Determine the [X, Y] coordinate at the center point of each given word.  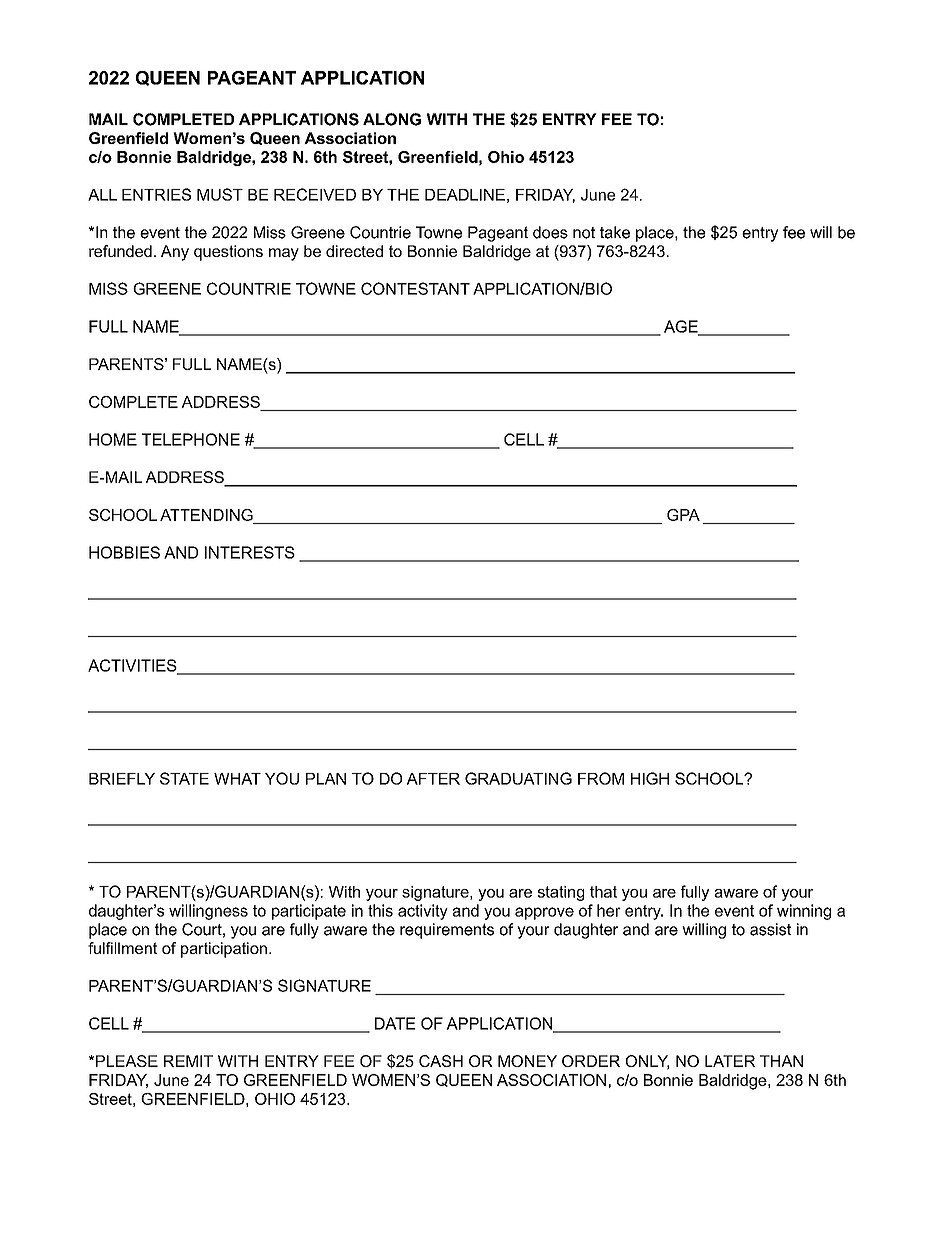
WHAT [237, 779]
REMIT [188, 1061]
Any [175, 253]
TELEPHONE [191, 439]
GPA [683, 515]
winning [804, 912]
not [584, 233]
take [615, 232]
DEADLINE [465, 195]
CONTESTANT [415, 288]
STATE [184, 778]
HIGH [650, 778]
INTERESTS [250, 552]
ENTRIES [156, 194]
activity [423, 912]
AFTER [433, 779]
